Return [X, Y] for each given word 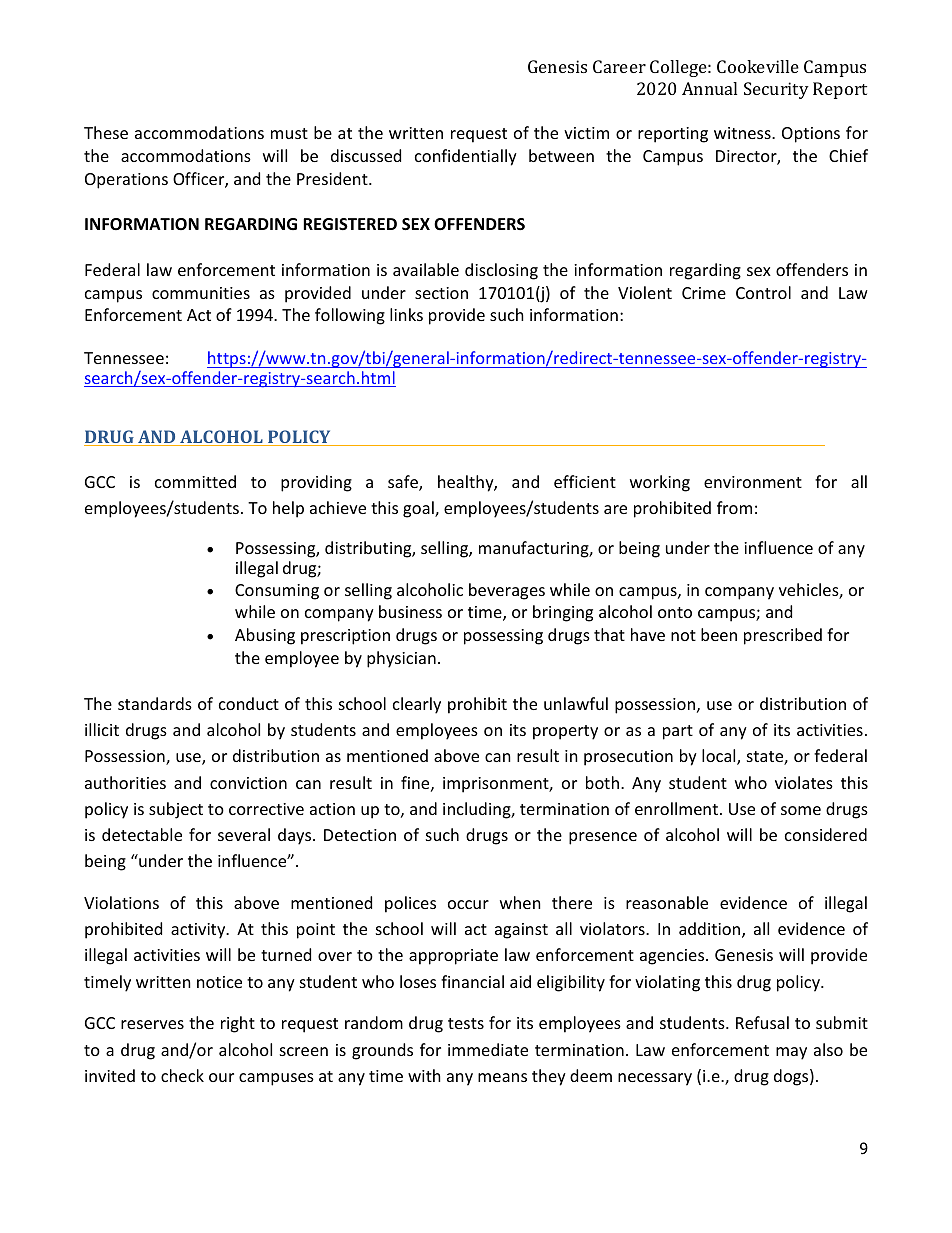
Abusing [265, 636]
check [182, 1075]
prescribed [783, 636]
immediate [488, 1049]
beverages [507, 591]
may [791, 1053]
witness [743, 133]
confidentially [466, 157]
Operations [126, 181]
